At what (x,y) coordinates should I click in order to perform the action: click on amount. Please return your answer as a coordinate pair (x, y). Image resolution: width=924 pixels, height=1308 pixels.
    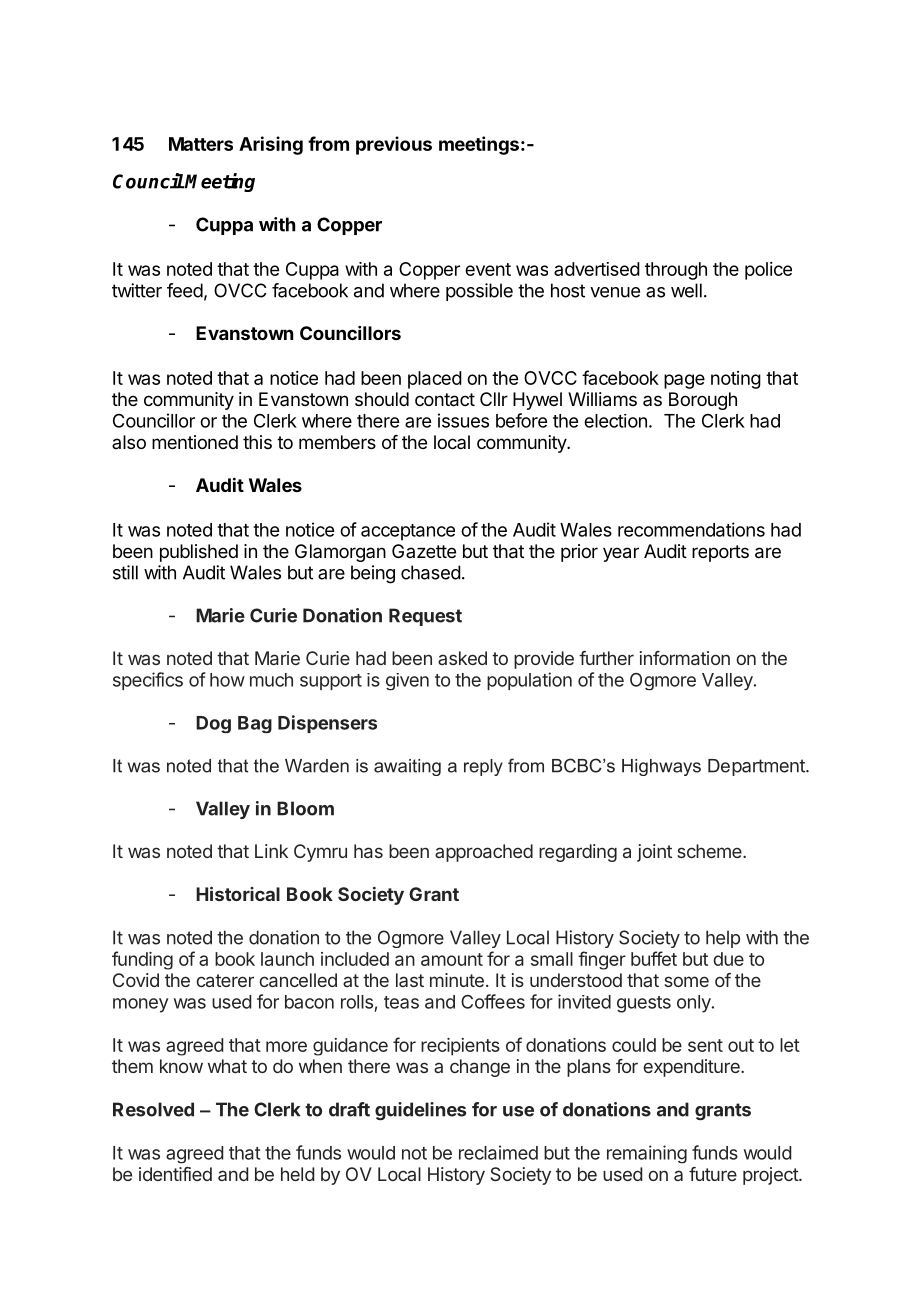
    Looking at the image, I should click on (452, 959).
